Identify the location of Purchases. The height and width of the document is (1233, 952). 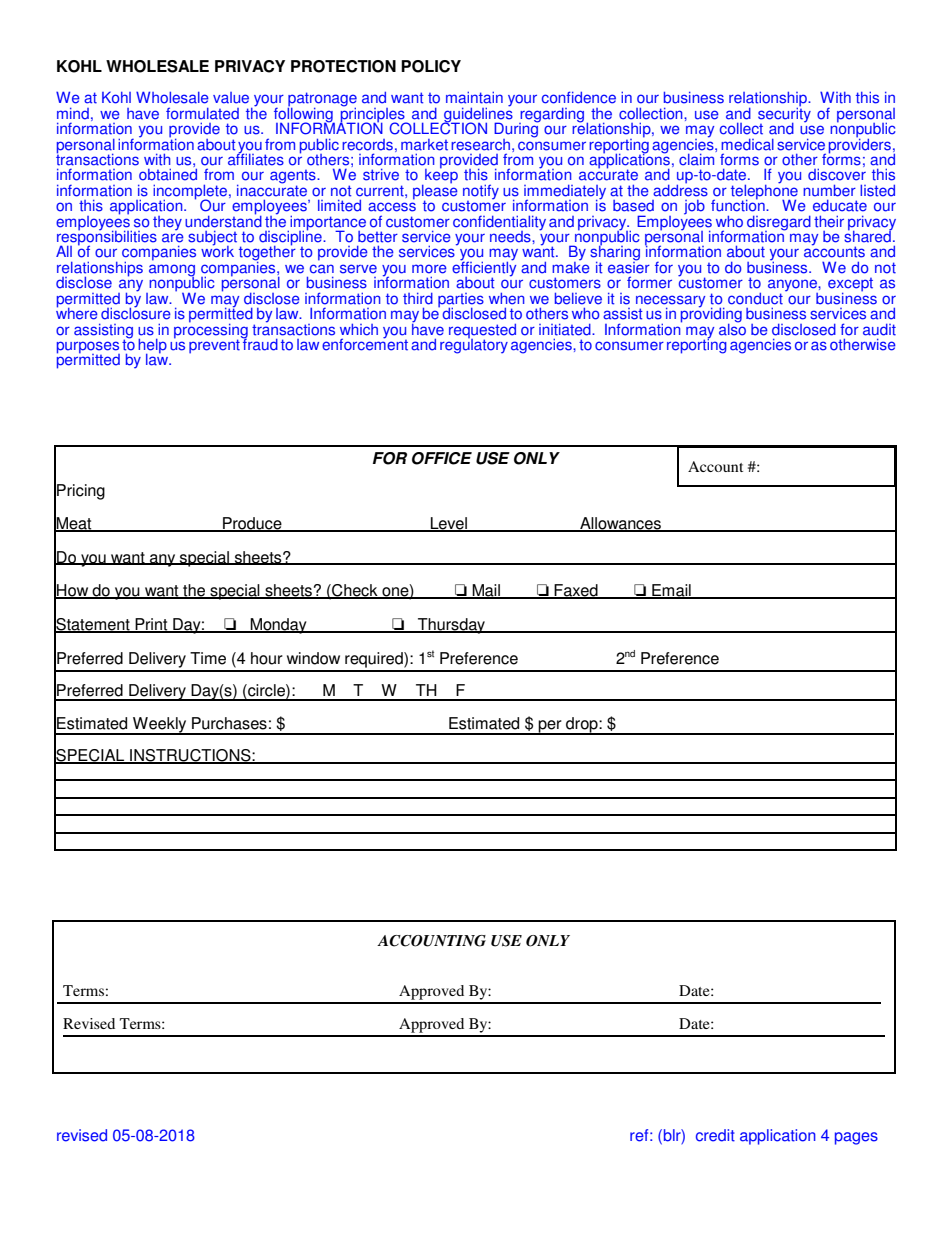
(229, 723).
